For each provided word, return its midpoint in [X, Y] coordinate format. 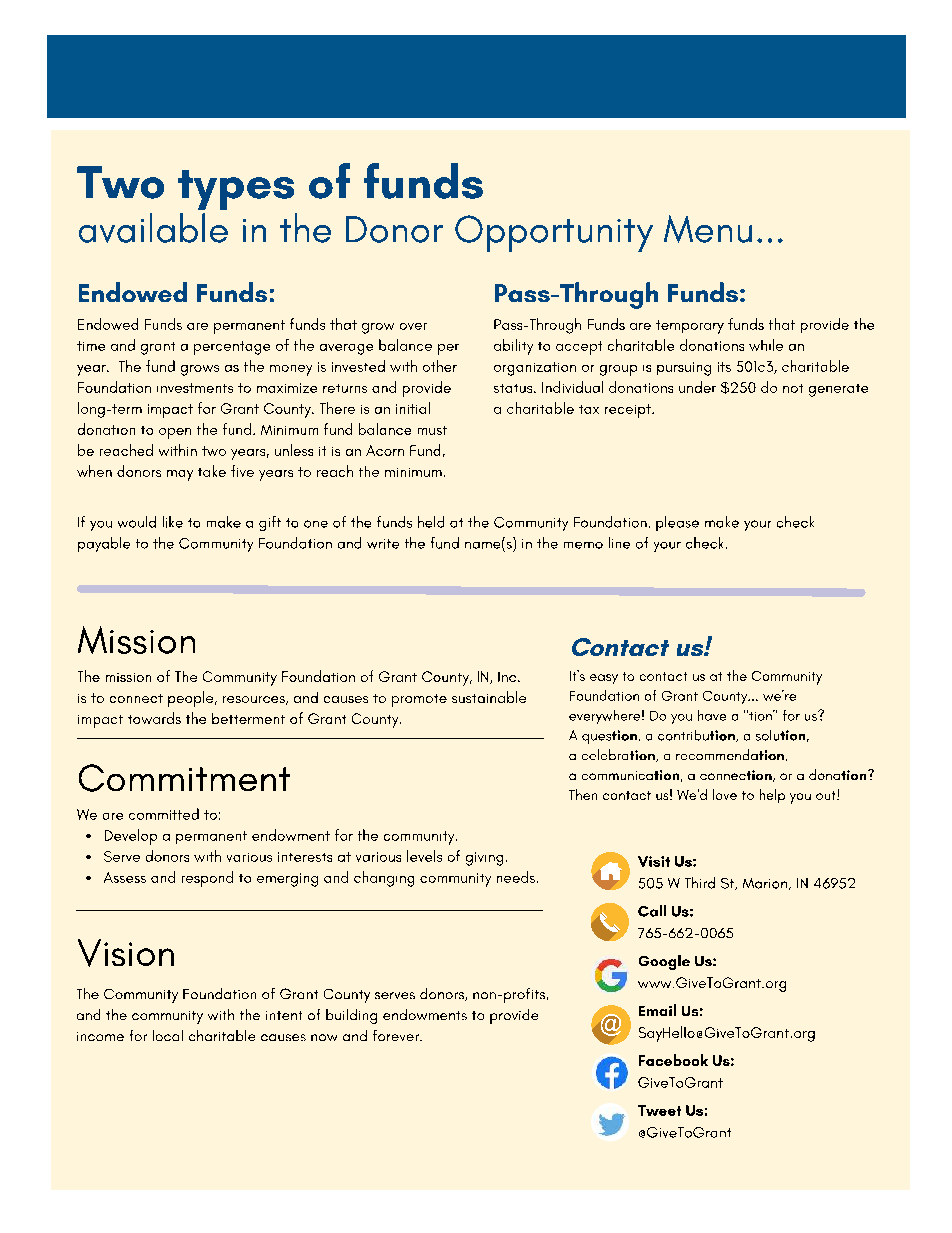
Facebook [673, 1060]
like [173, 522]
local [168, 1035]
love [725, 794]
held [431, 522]
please [677, 523]
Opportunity [554, 233]
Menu [708, 229]
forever [397, 1035]
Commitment [184, 778]
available [153, 228]
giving [484, 859]
